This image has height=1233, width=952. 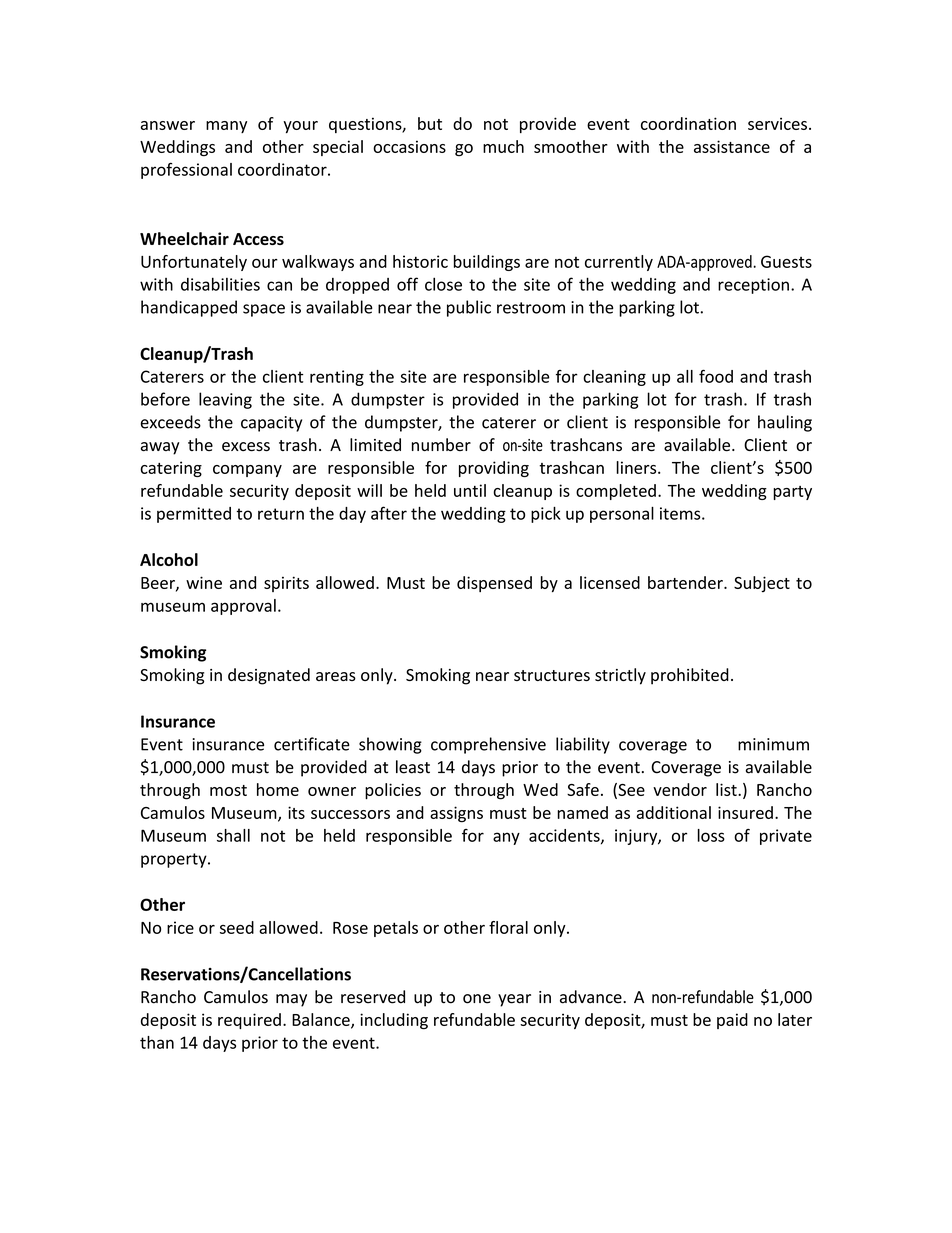 I want to click on many, so click(x=226, y=127).
